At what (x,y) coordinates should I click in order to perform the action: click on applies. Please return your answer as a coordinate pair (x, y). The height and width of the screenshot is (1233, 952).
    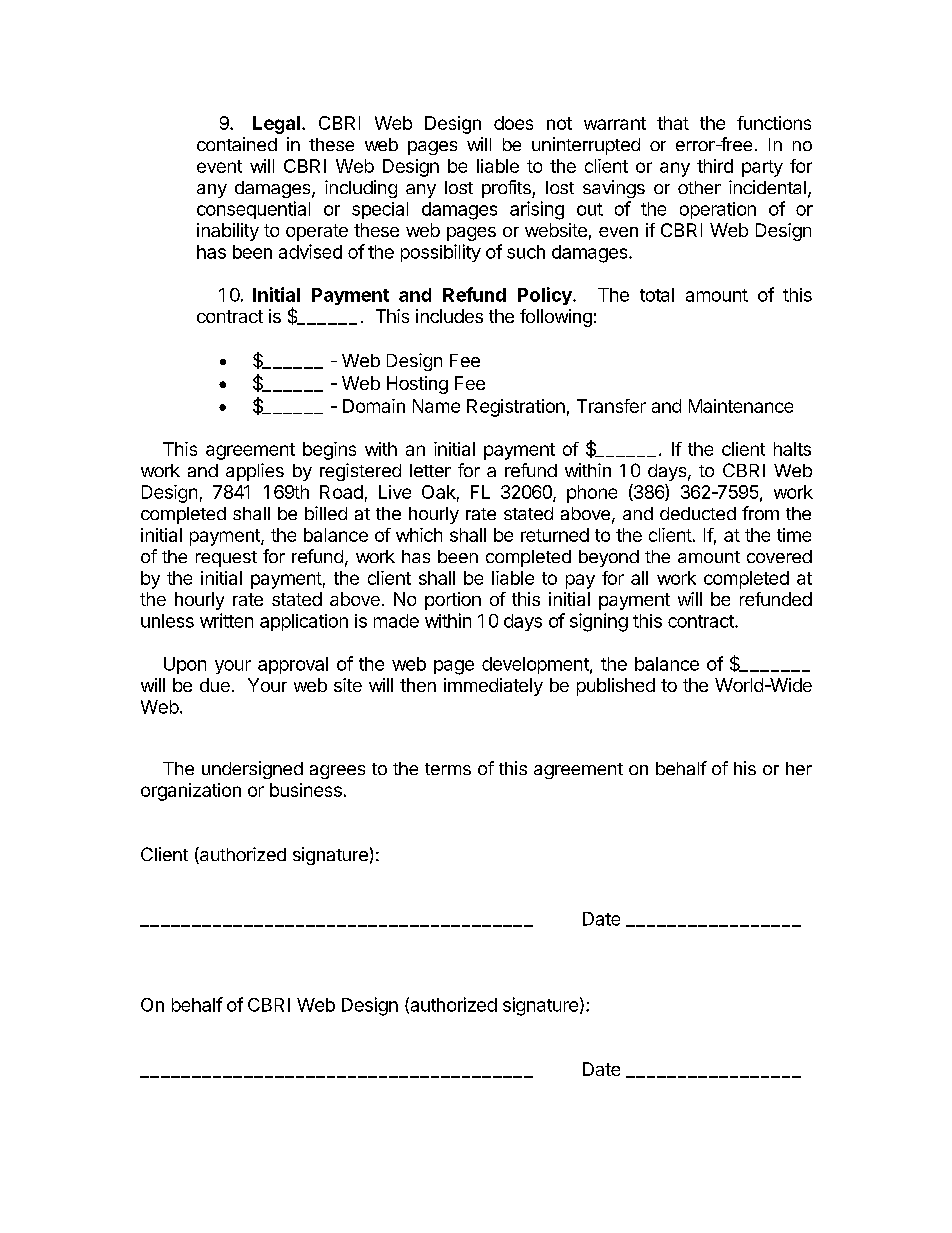
    Looking at the image, I should click on (255, 472).
